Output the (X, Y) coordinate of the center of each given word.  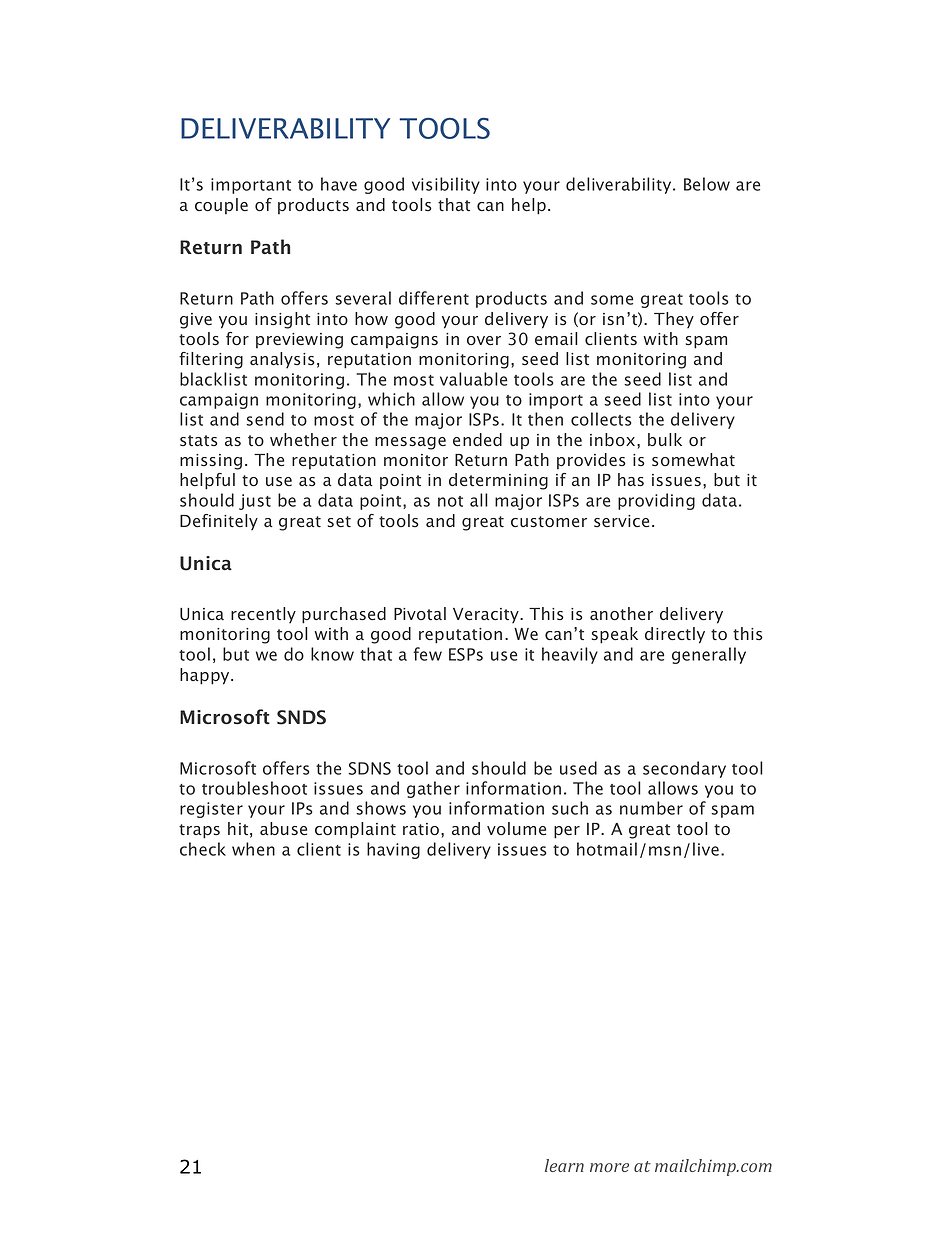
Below (707, 184)
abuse (283, 829)
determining (498, 481)
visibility (446, 185)
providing (656, 501)
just (255, 502)
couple (221, 206)
